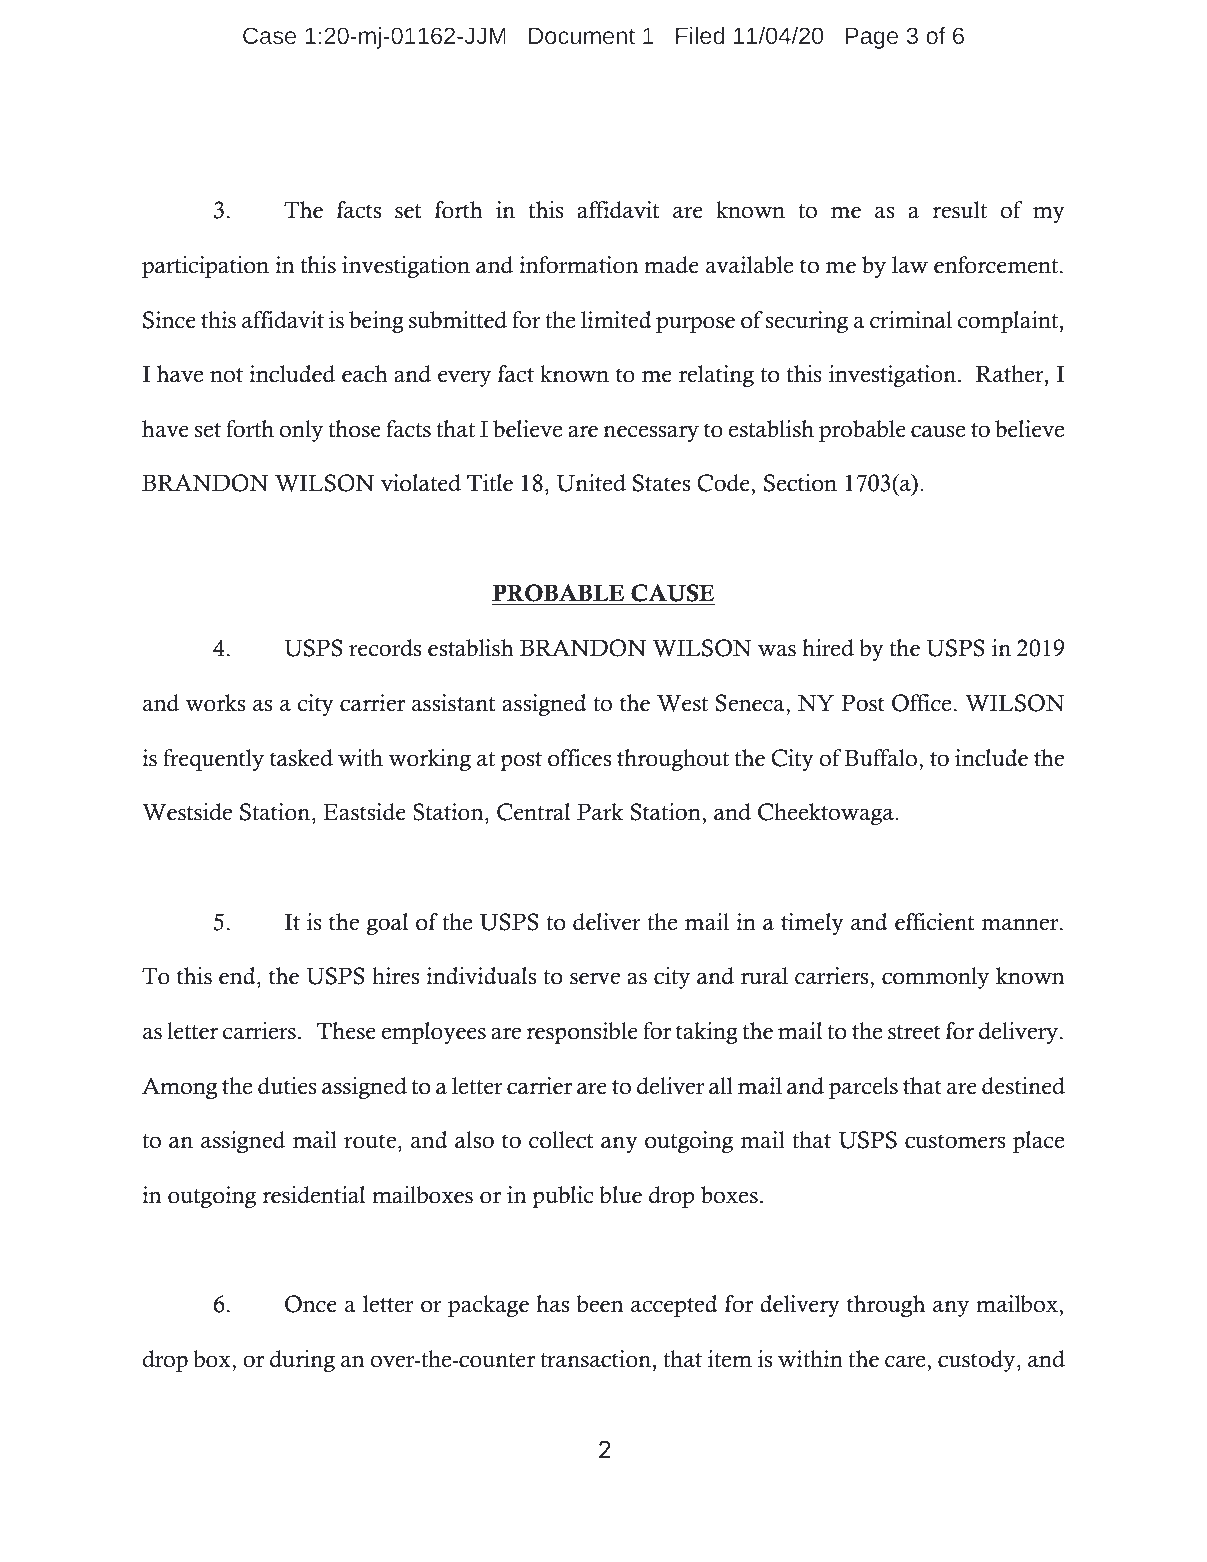 This page has height=1562, width=1207. What do you see at coordinates (582, 36) in the page?
I see `Document` at bounding box center [582, 36].
